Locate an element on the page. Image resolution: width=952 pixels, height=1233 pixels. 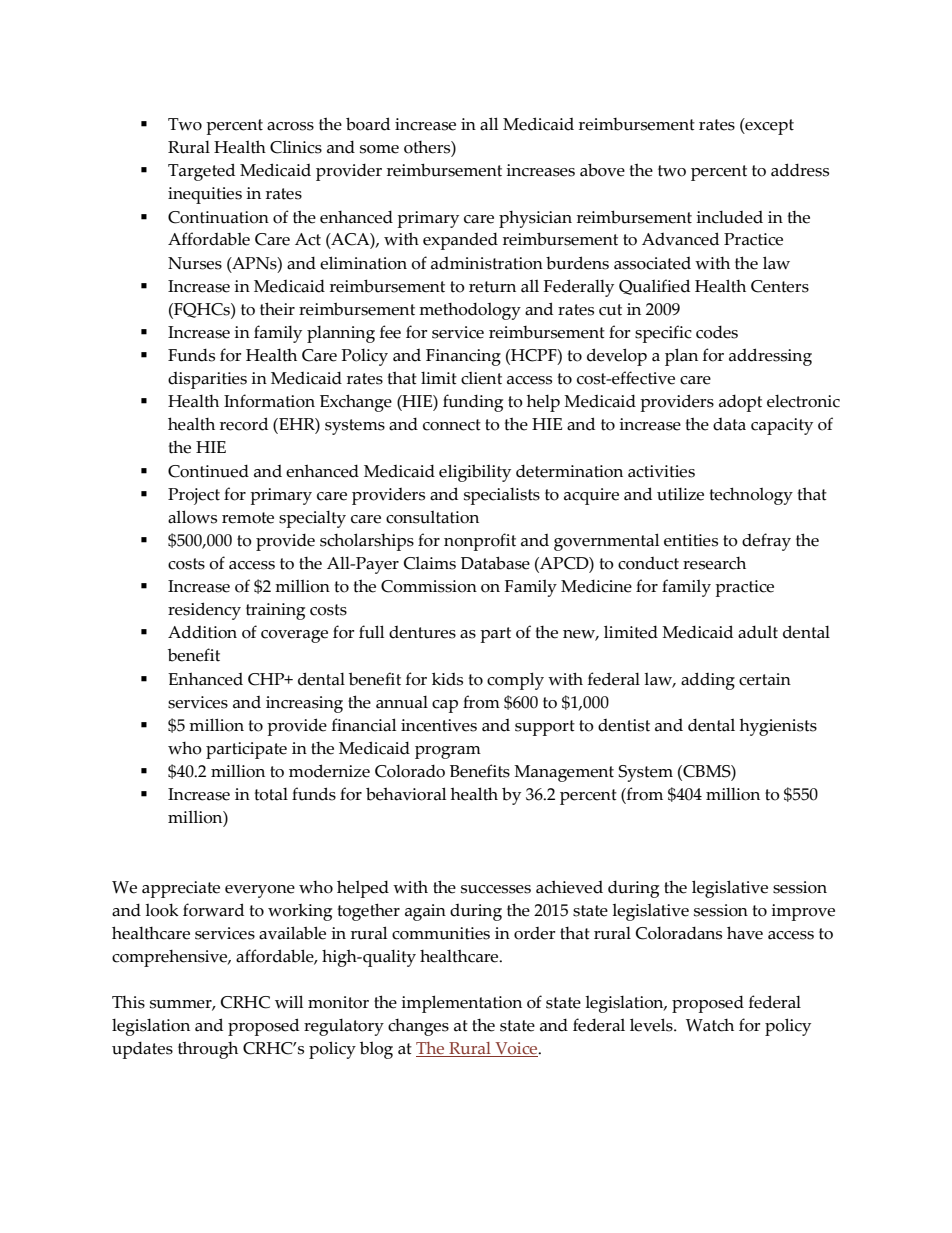
hygienists is located at coordinates (778, 727).
